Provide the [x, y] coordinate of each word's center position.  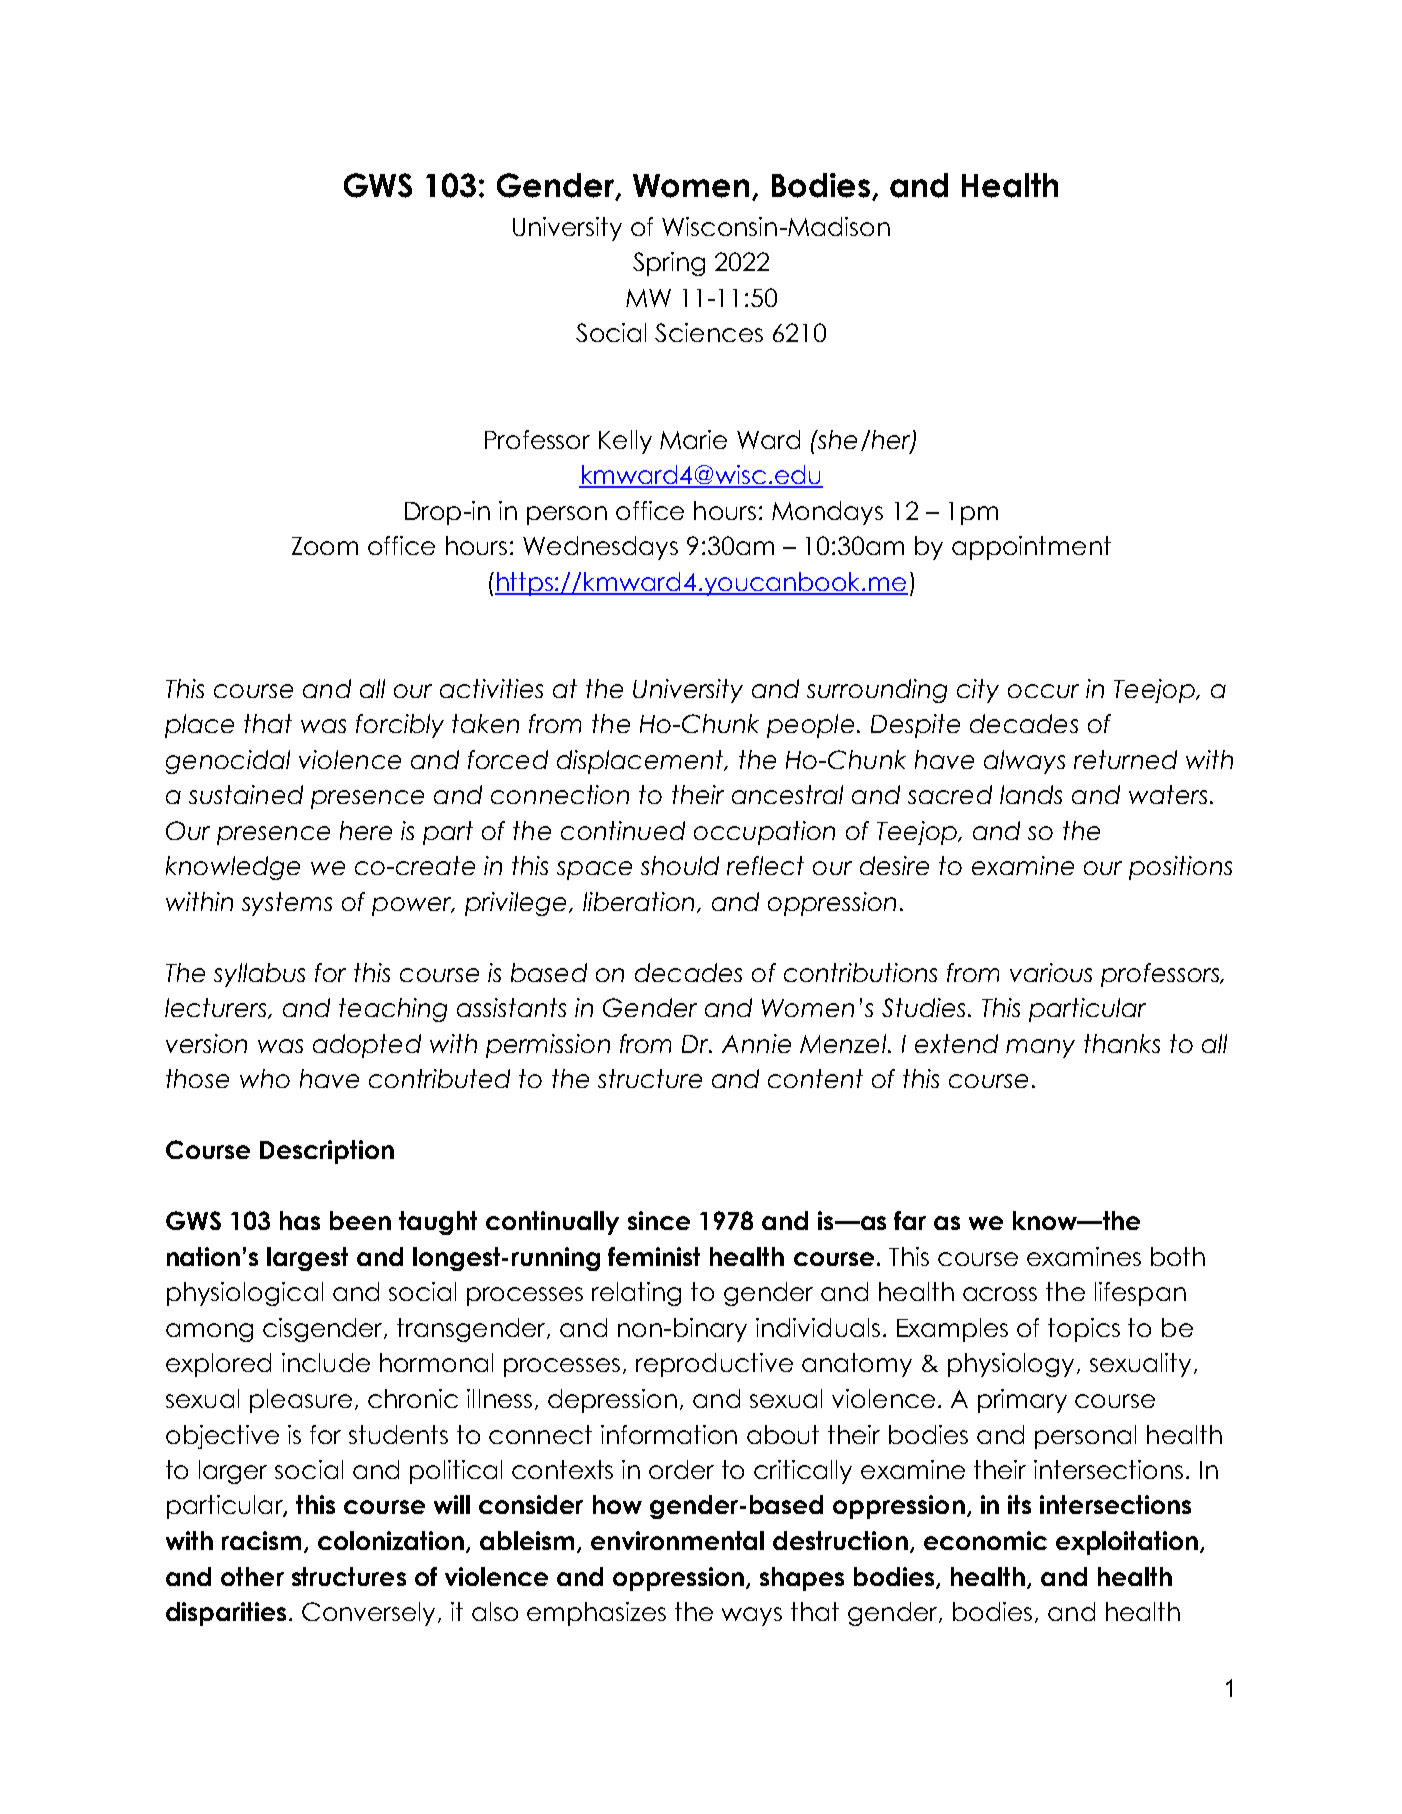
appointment [1031, 548]
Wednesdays [600, 548]
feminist [654, 1256]
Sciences [709, 332]
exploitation [1127, 1543]
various [1051, 972]
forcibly [400, 726]
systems [287, 904]
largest [307, 1259]
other [252, 1576]
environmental [677, 1540]
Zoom [325, 546]
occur [1043, 691]
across [1000, 1294]
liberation [638, 901]
